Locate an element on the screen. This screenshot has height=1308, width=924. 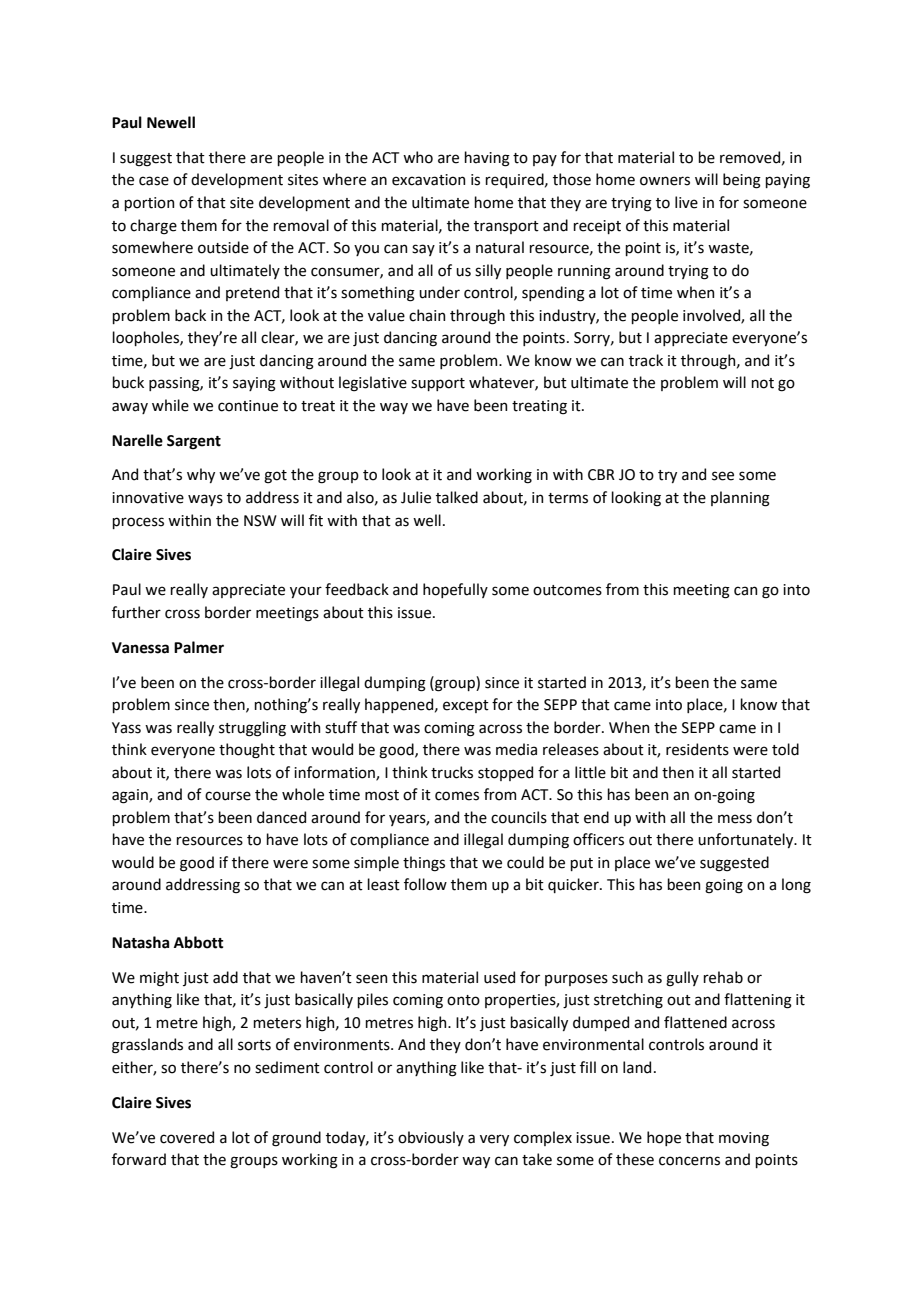
planning is located at coordinates (740, 499).
